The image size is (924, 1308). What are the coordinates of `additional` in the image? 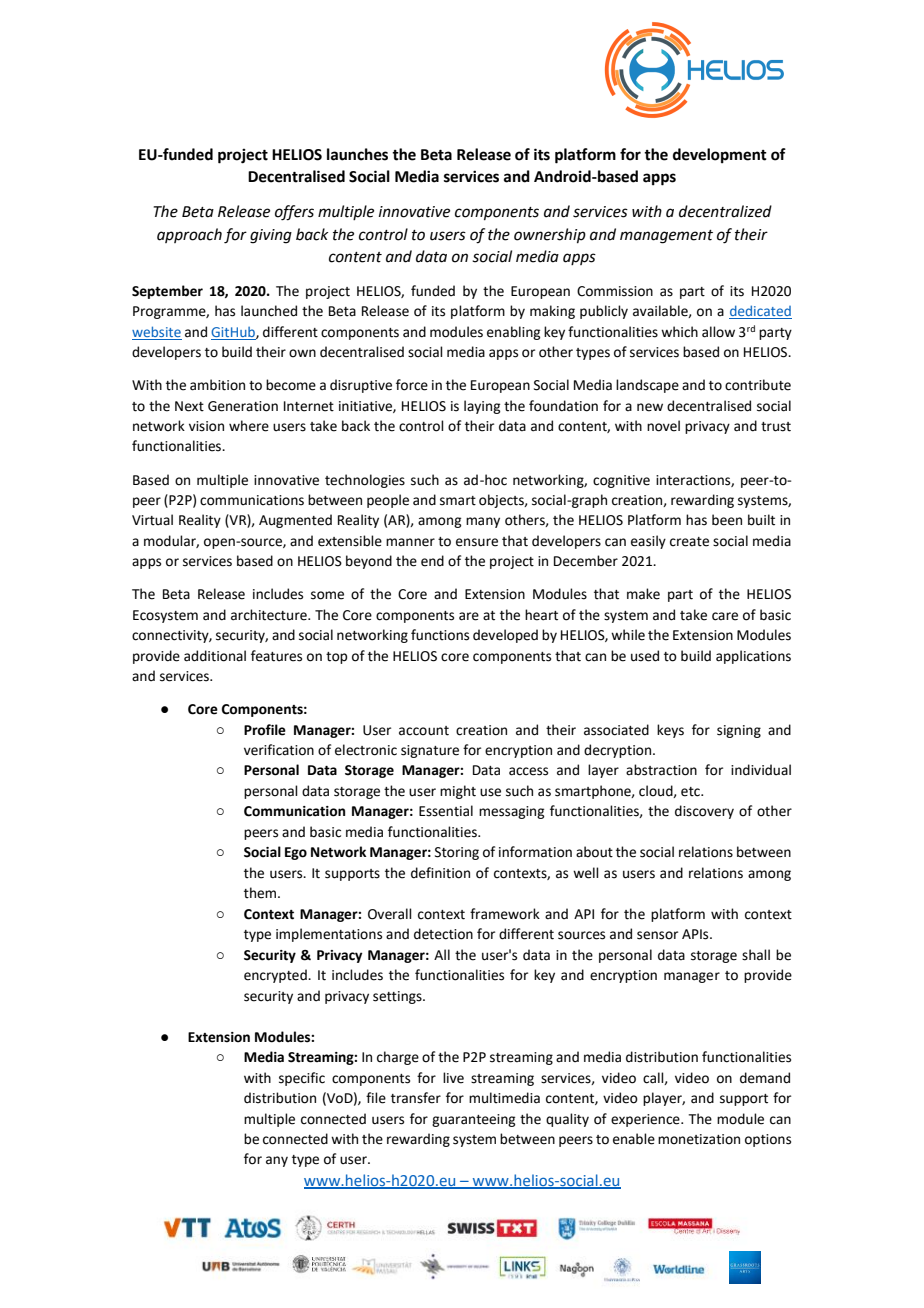 It's located at (215, 656).
